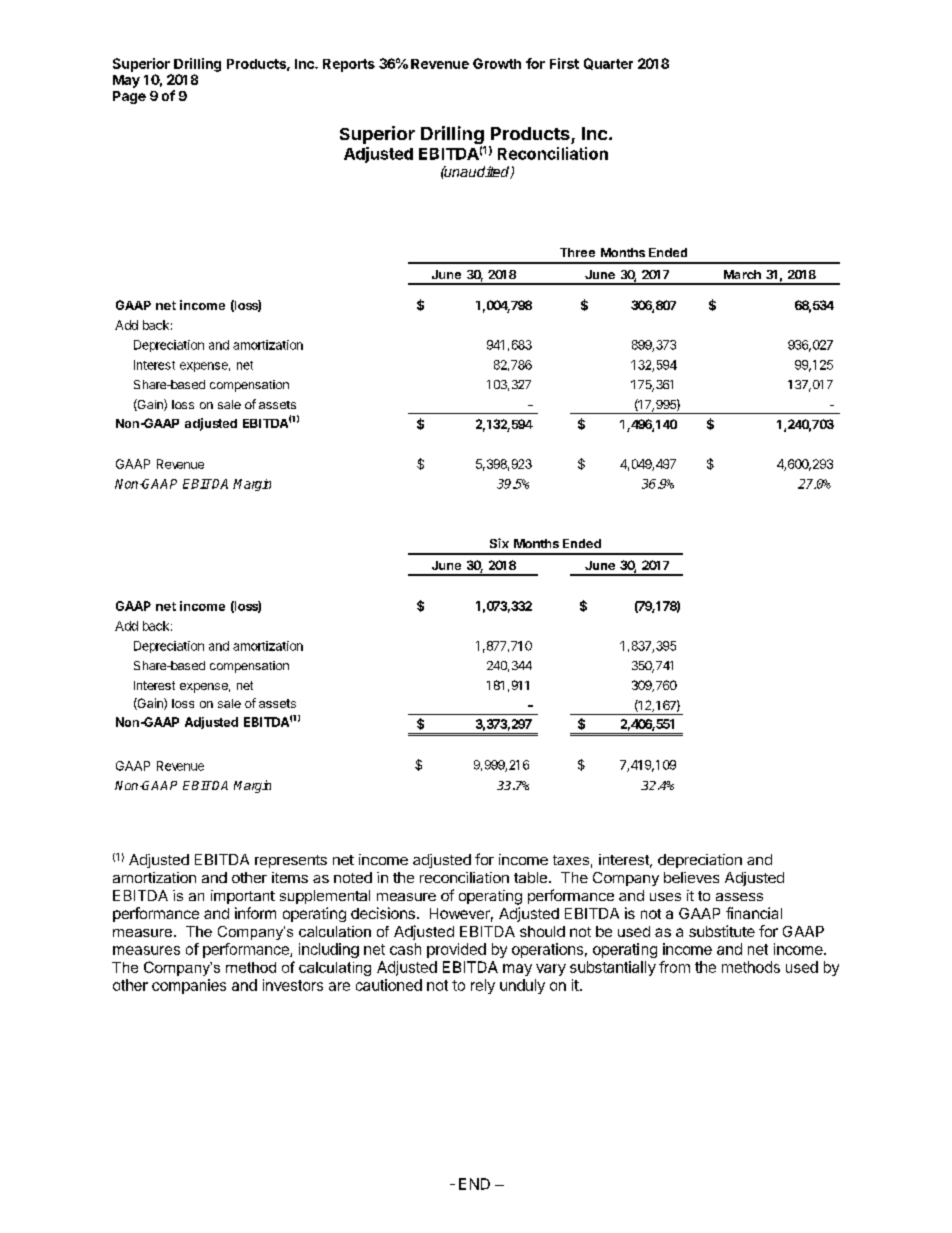  What do you see at coordinates (674, 967) in the screenshot?
I see `from` at bounding box center [674, 967].
